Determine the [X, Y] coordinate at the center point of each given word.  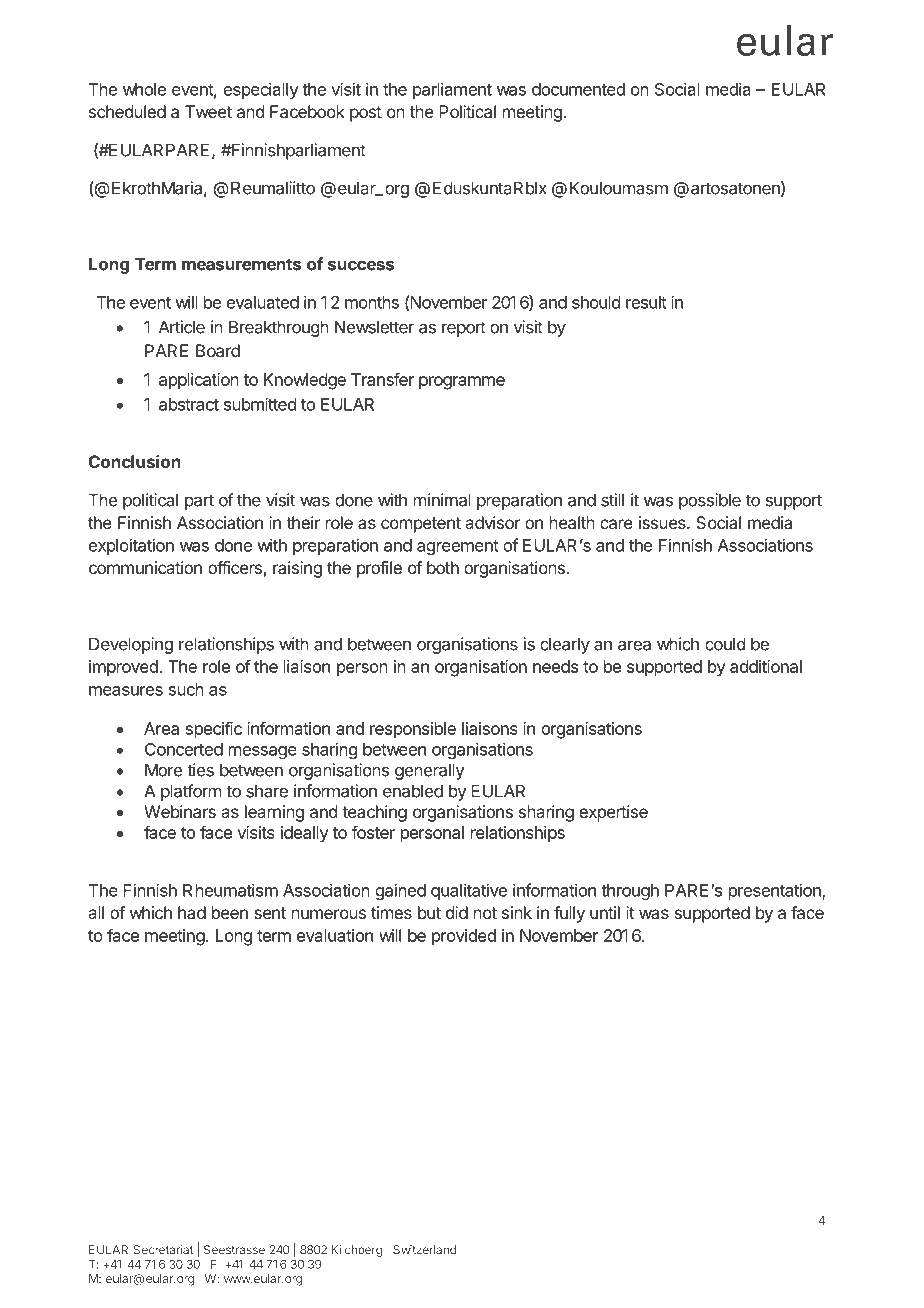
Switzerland [424, 1250]
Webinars [180, 811]
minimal [442, 500]
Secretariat [163, 1250]
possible [710, 501]
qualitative [469, 891]
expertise [613, 813]
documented [578, 89]
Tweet [208, 111]
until [605, 912]
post [366, 114]
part [199, 502]
